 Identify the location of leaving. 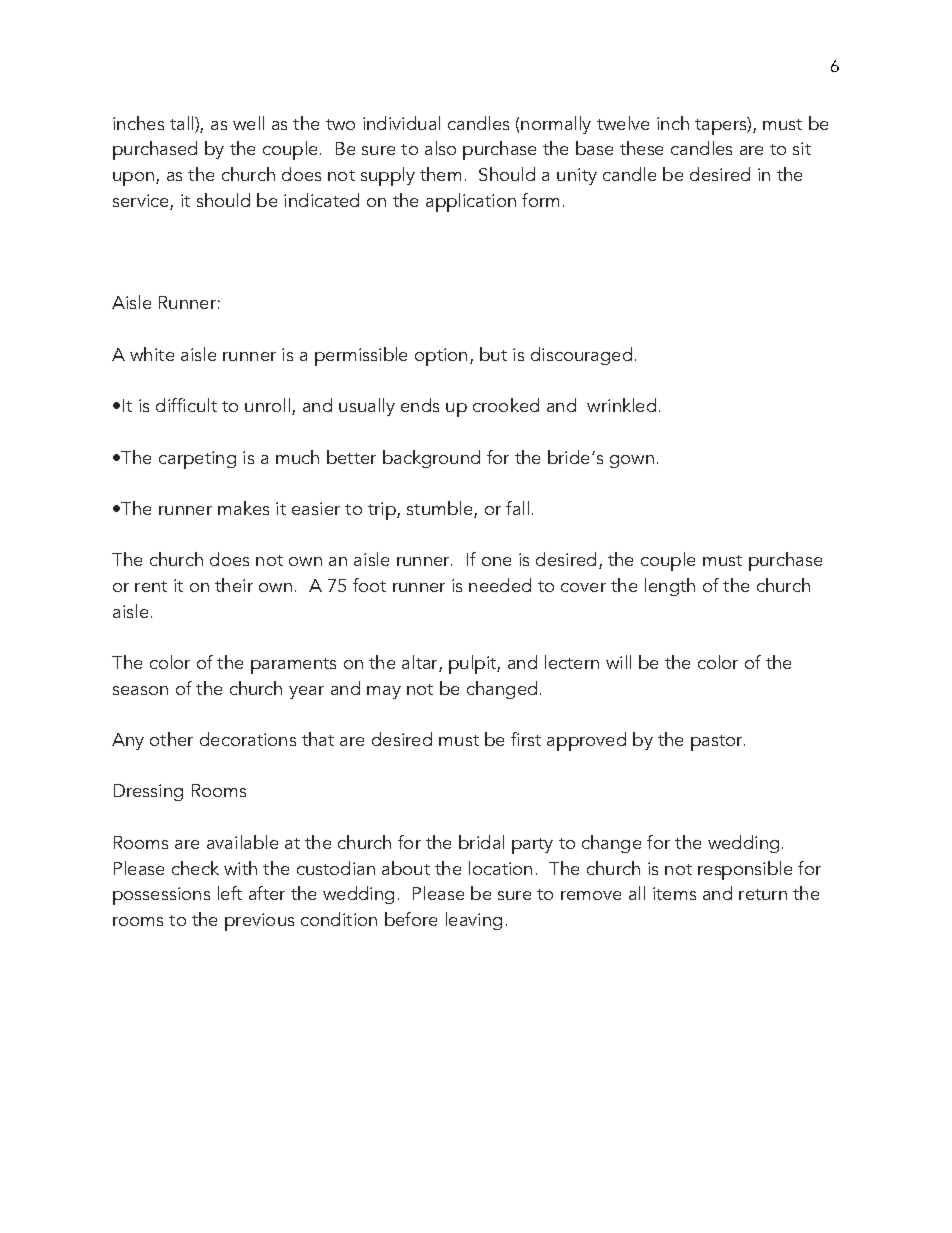
(474, 921).
